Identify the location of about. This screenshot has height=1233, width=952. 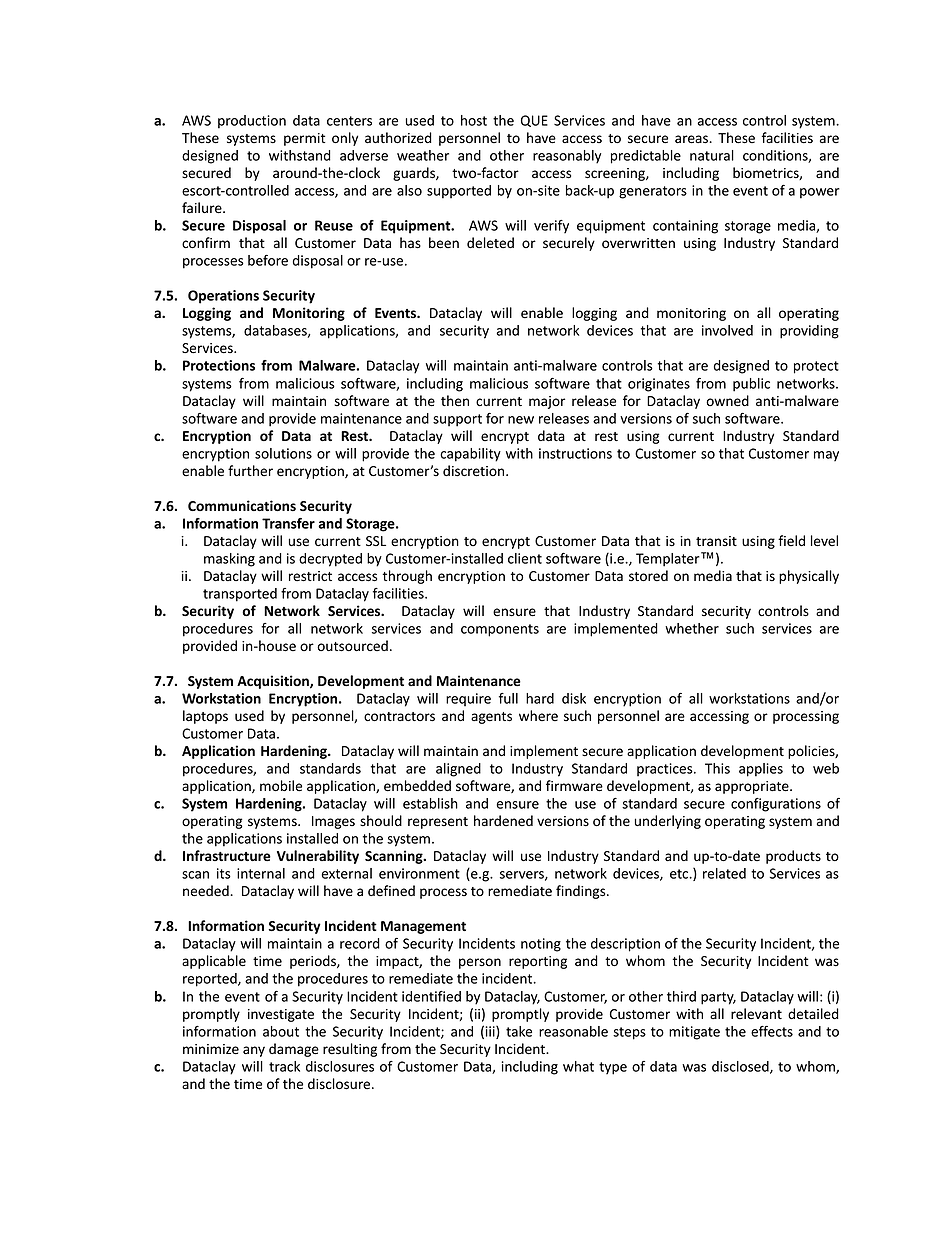
(281, 1031).
